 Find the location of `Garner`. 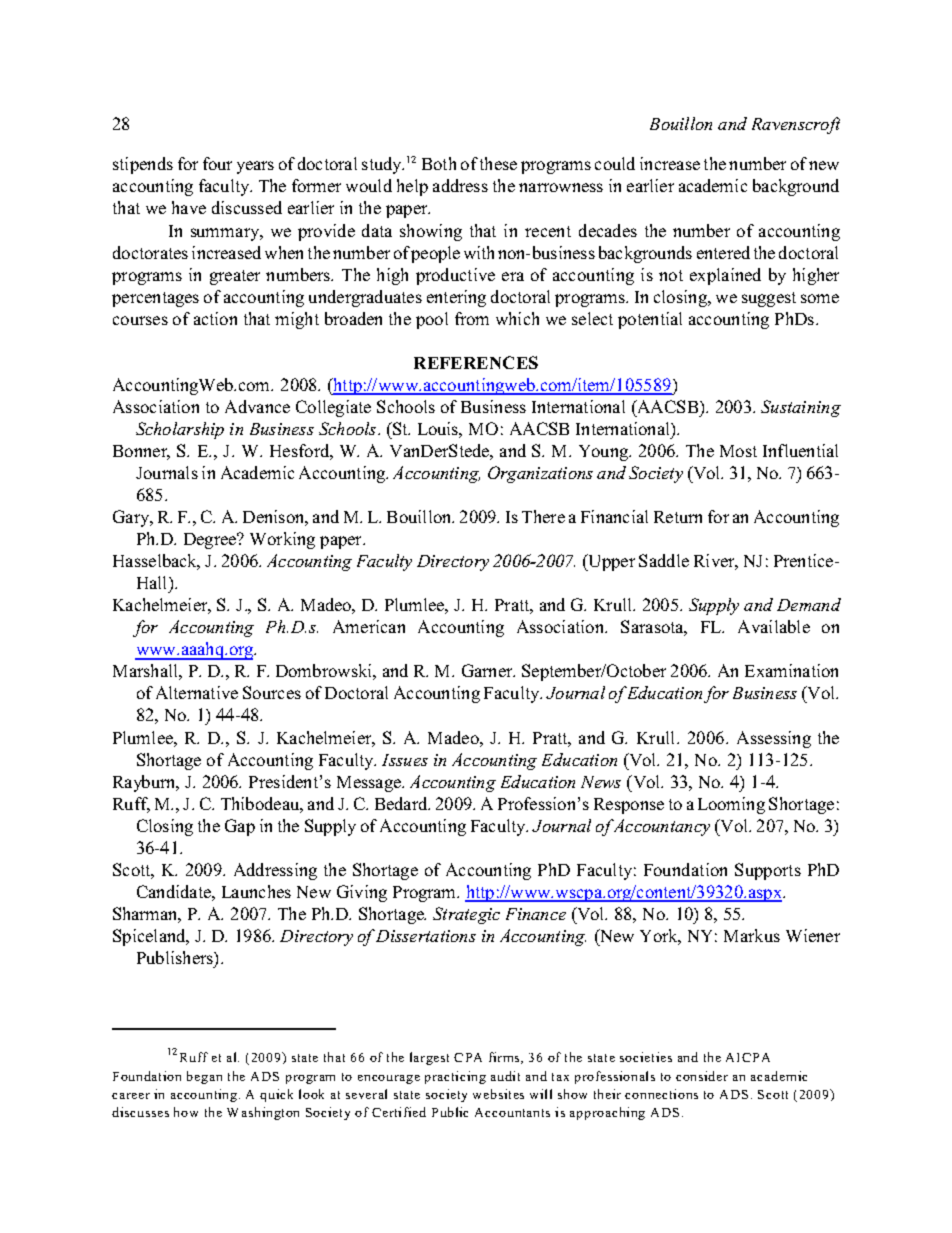

Garner is located at coordinates (488, 670).
